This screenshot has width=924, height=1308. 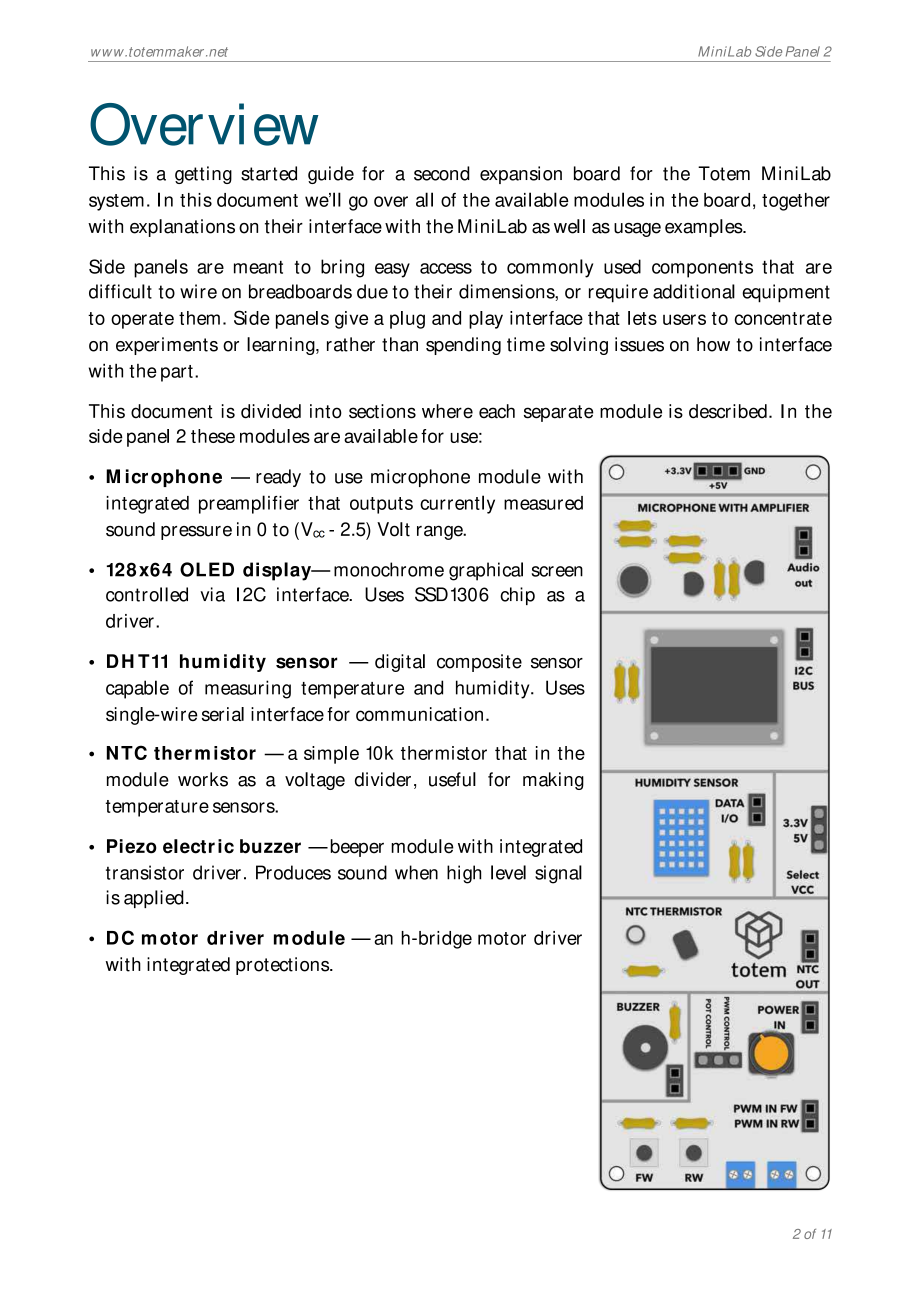 I want to click on examples, so click(x=705, y=228).
